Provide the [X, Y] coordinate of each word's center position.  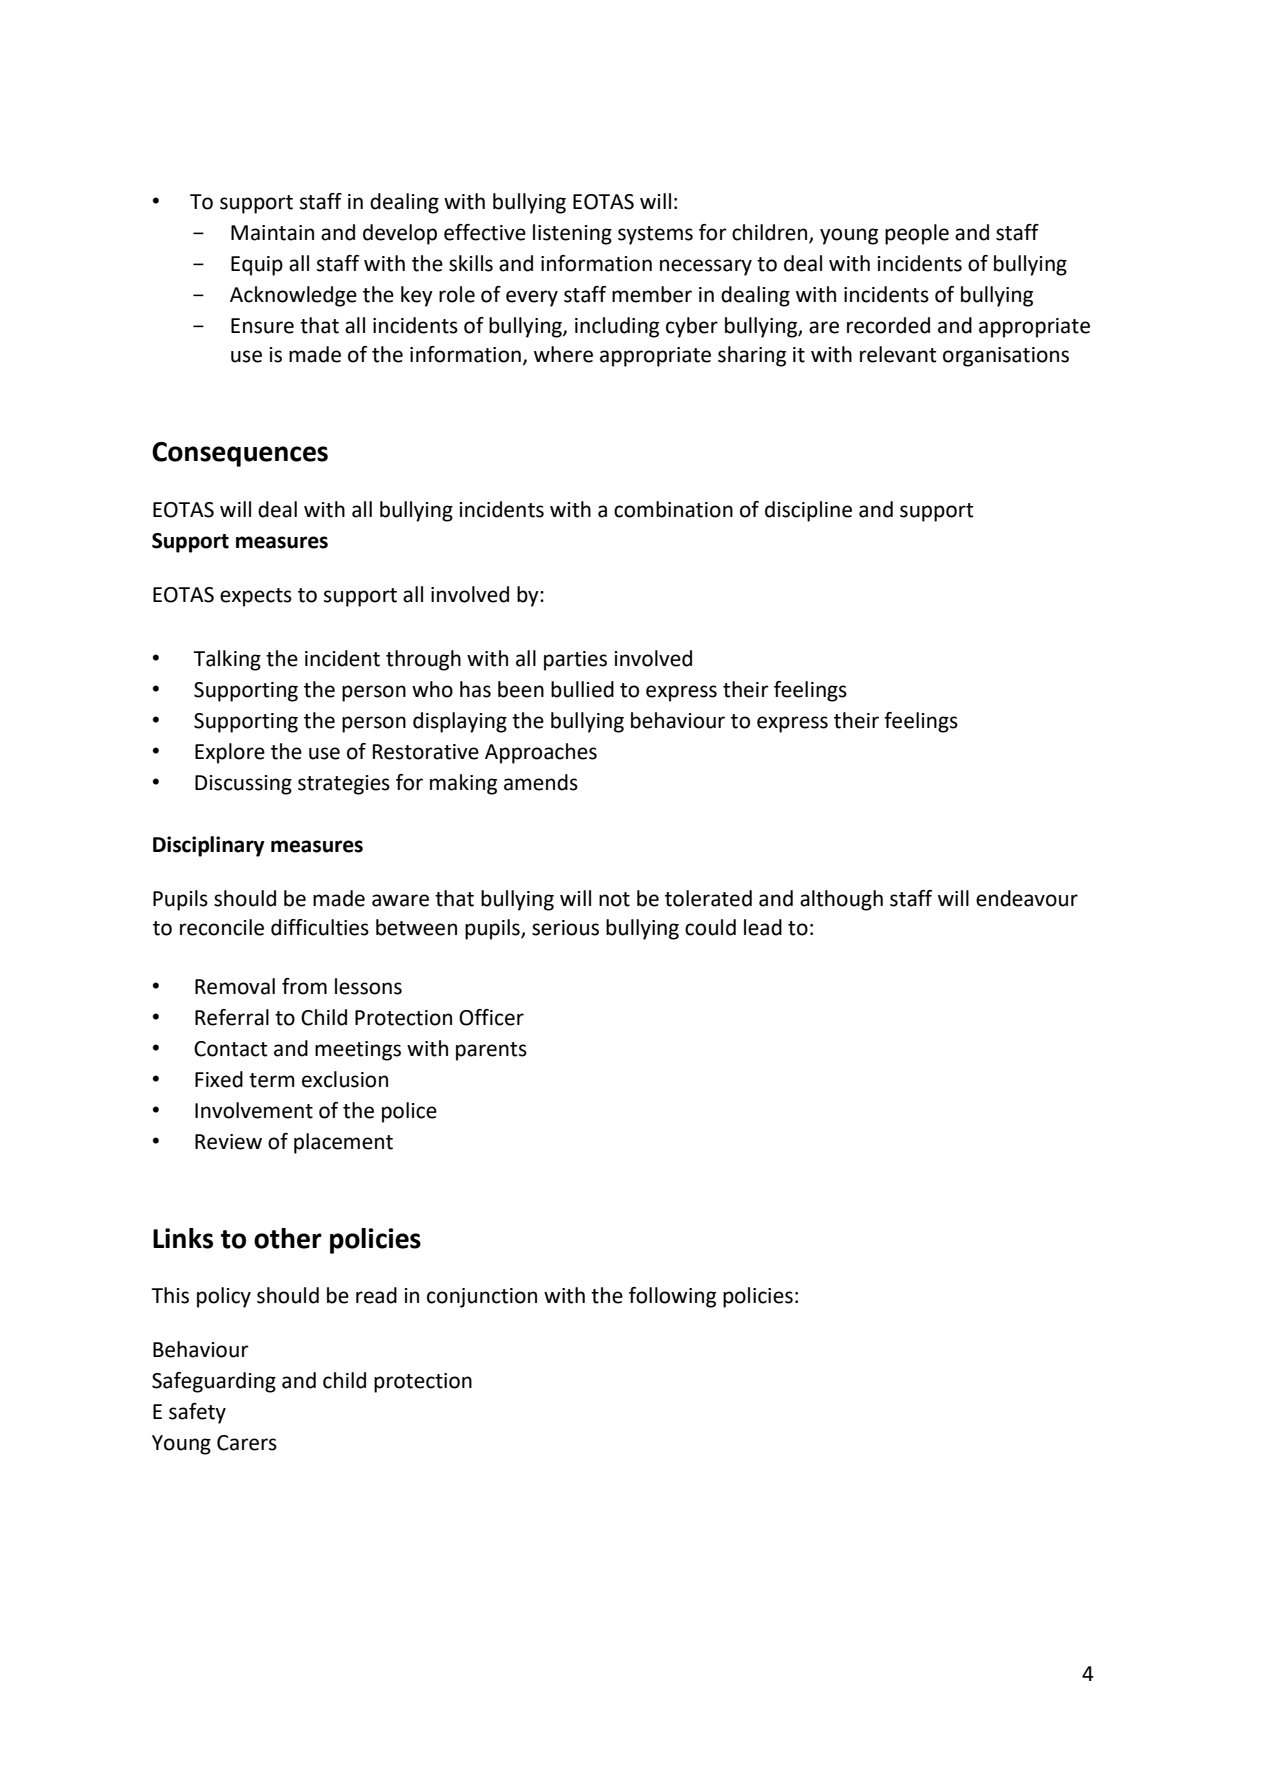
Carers [247, 1443]
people [917, 234]
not [614, 899]
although [841, 900]
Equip [257, 266]
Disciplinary [209, 846]
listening [572, 234]
